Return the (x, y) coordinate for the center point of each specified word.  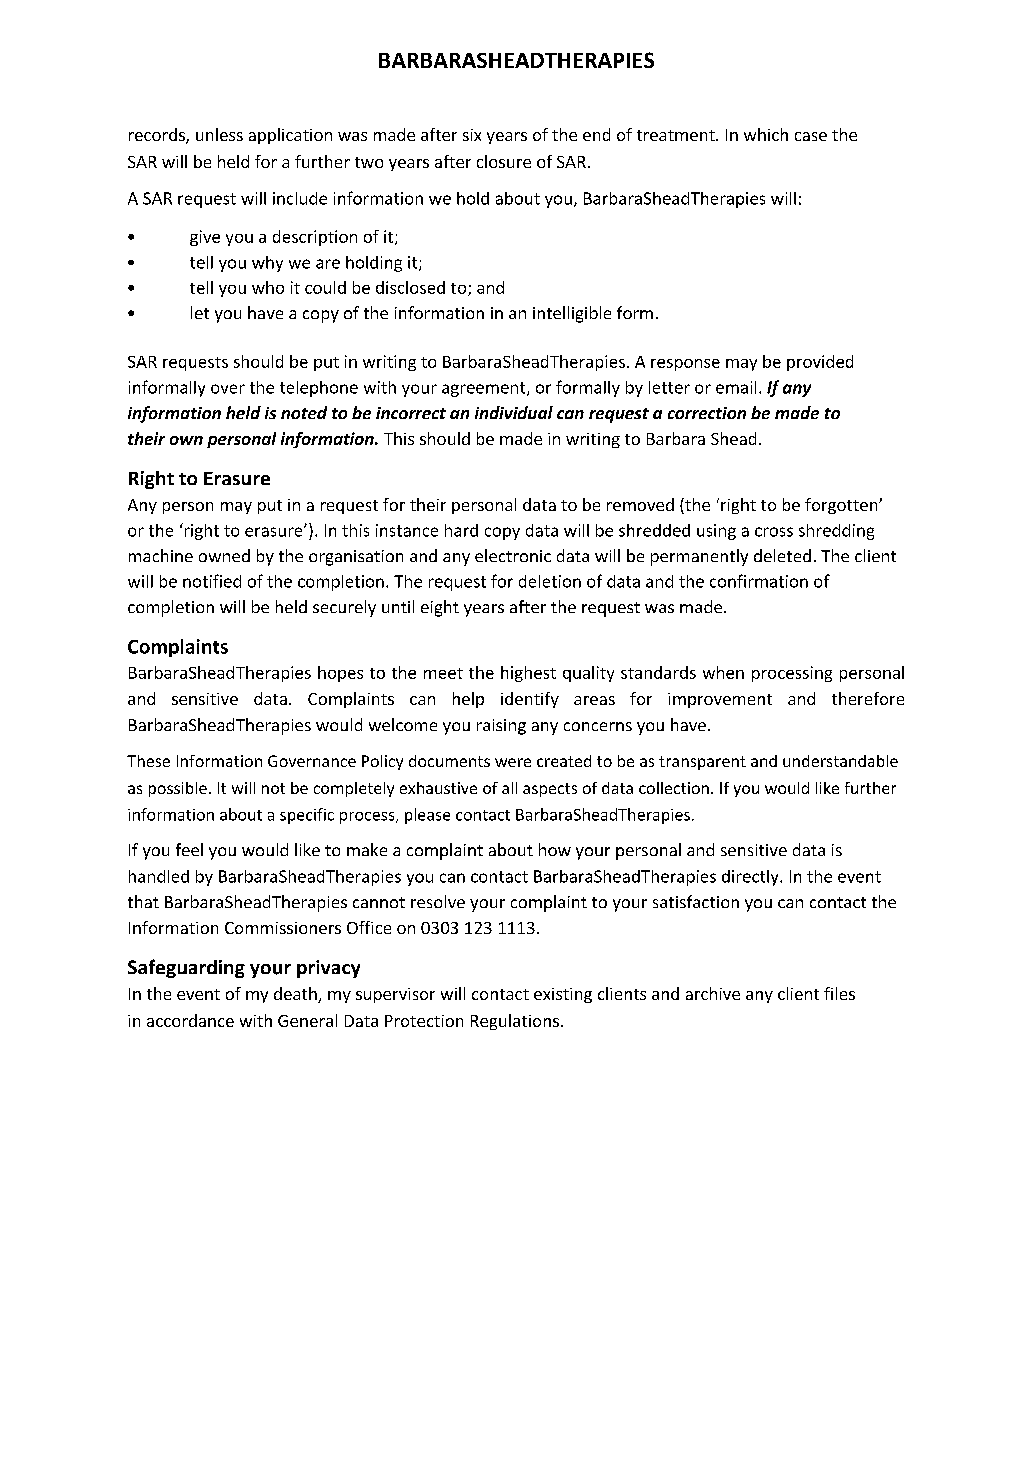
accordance (190, 1020)
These (148, 761)
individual (514, 412)
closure (504, 161)
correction (707, 413)
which (766, 134)
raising (501, 727)
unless (219, 134)
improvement (720, 700)
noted (304, 412)
